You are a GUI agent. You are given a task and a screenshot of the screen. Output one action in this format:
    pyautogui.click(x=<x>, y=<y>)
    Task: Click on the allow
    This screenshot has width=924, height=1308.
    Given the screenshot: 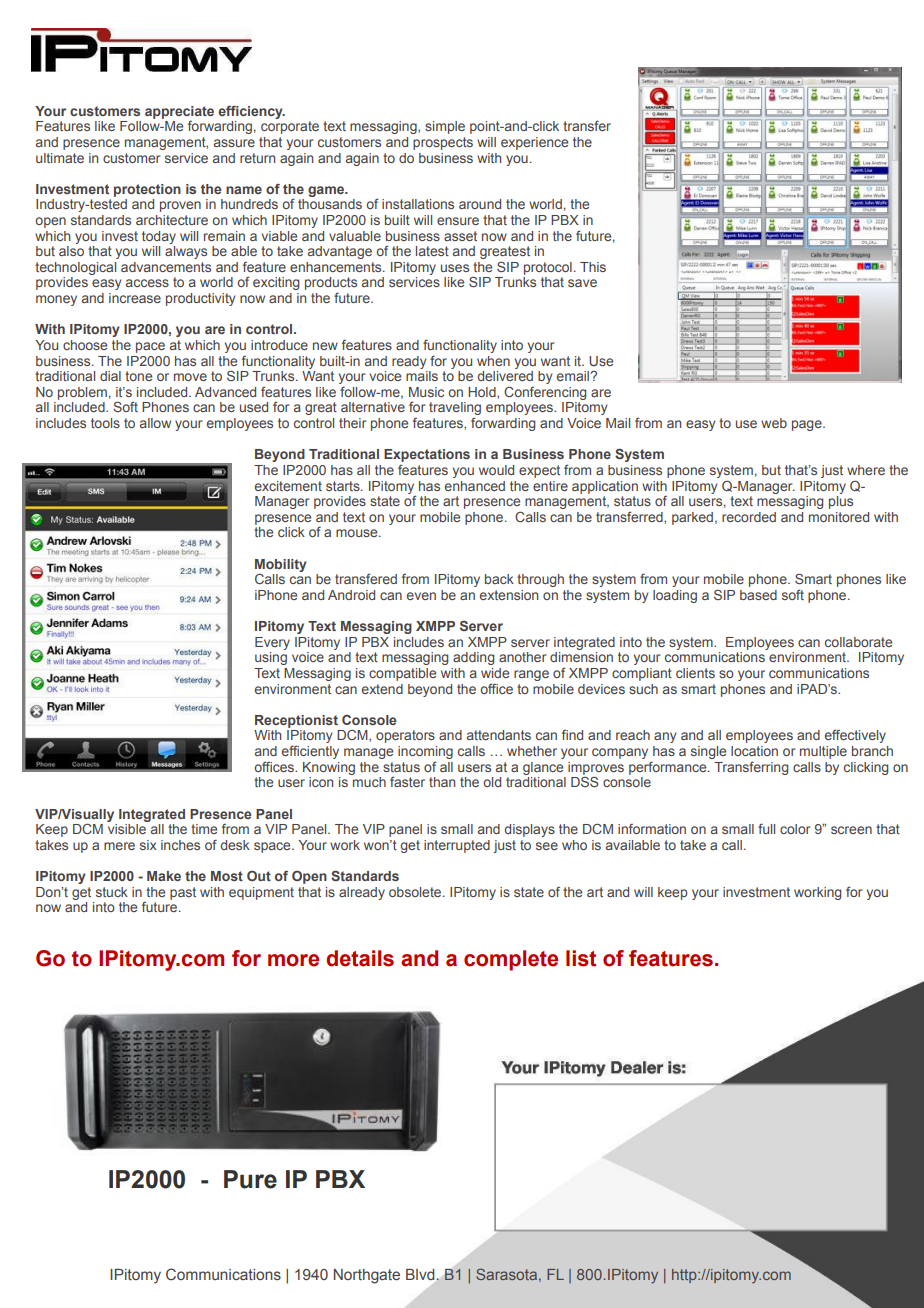 What is the action you would take?
    pyautogui.click(x=155, y=423)
